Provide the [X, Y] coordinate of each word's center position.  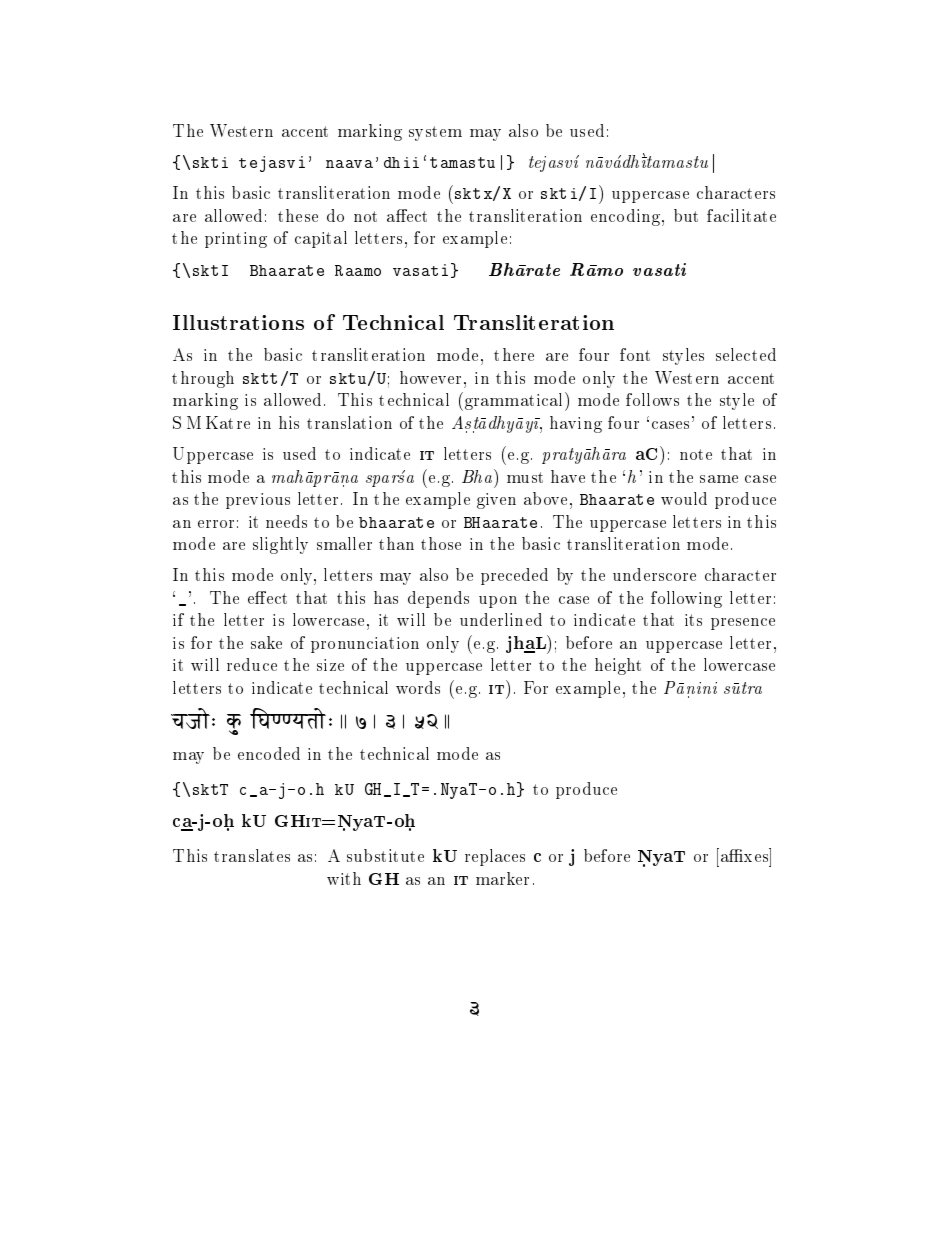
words [418, 687]
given [496, 501]
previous [258, 501]
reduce [252, 664]
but [686, 215]
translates [252, 855]
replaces [495, 857]
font [635, 354]
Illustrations [238, 322]
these [298, 215]
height [618, 666]
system [435, 133]
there [514, 354]
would [684, 498]
